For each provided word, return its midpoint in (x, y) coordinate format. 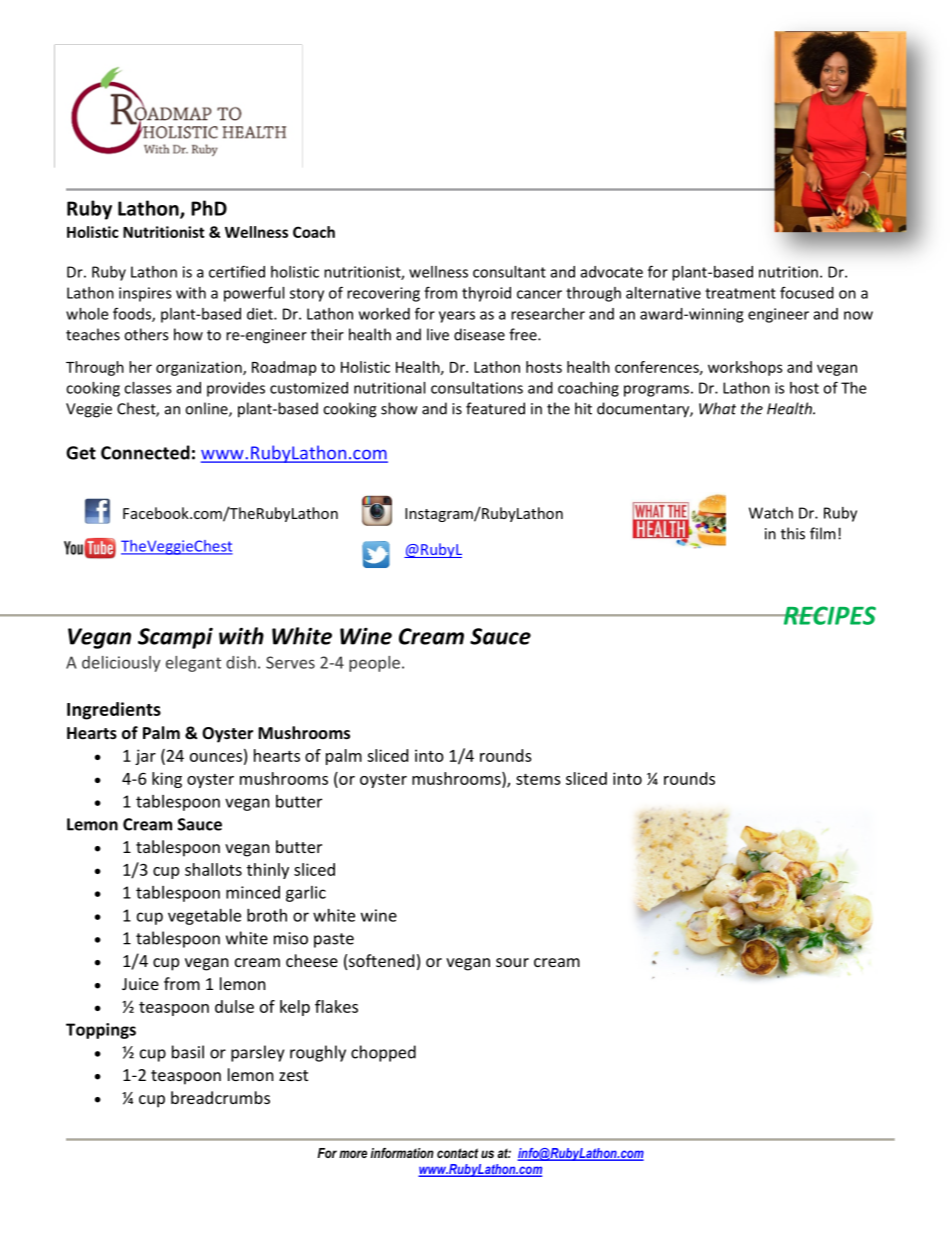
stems (538, 779)
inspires (145, 294)
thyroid (486, 294)
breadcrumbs (220, 1097)
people (374, 664)
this (793, 533)
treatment (740, 293)
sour (512, 962)
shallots (213, 869)
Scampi (175, 638)
